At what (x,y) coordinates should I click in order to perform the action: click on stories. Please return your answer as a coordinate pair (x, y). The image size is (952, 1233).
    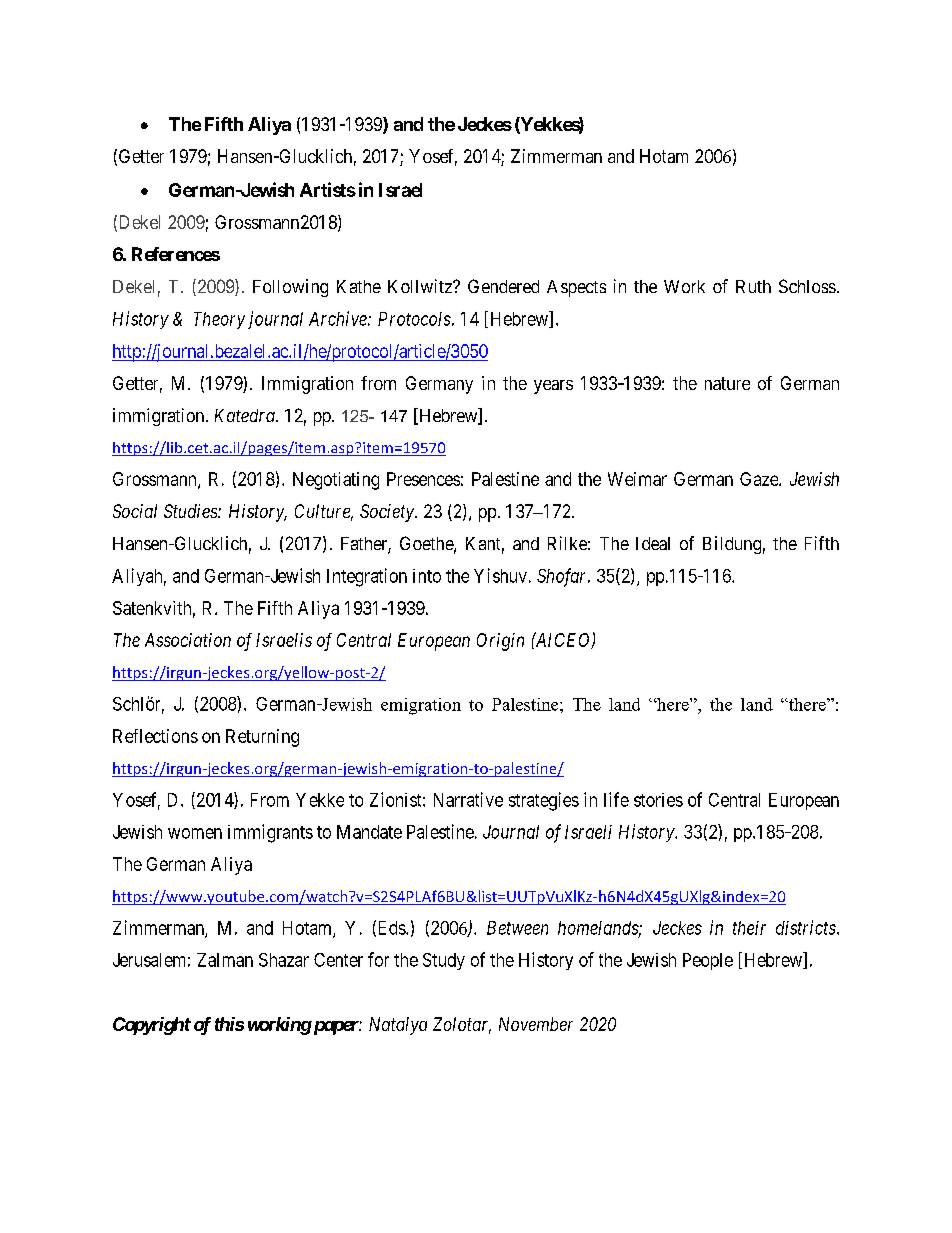
    Looking at the image, I should click on (658, 800).
